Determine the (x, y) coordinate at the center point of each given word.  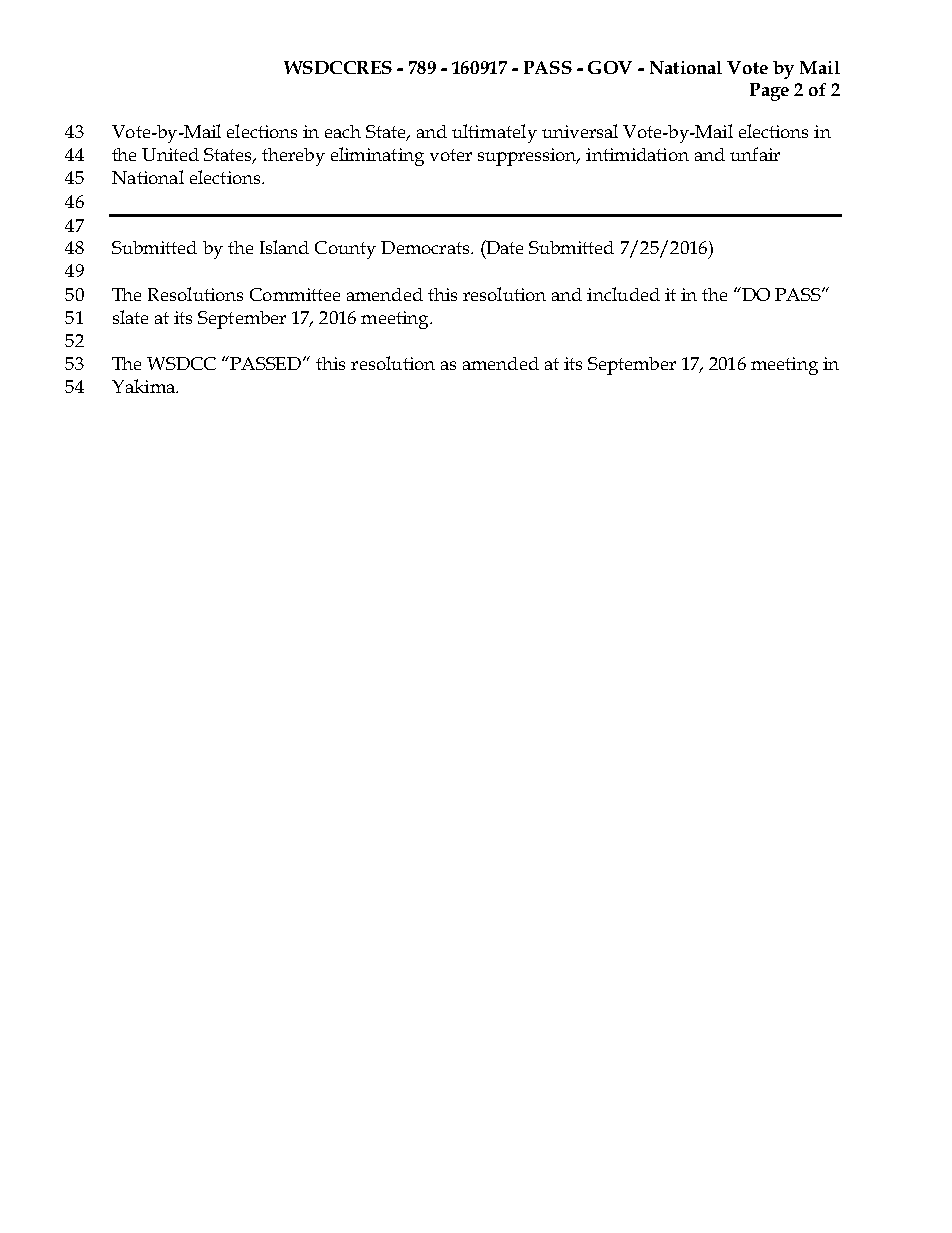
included (623, 294)
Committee (295, 294)
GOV (610, 67)
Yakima (145, 386)
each (343, 131)
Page (769, 92)
